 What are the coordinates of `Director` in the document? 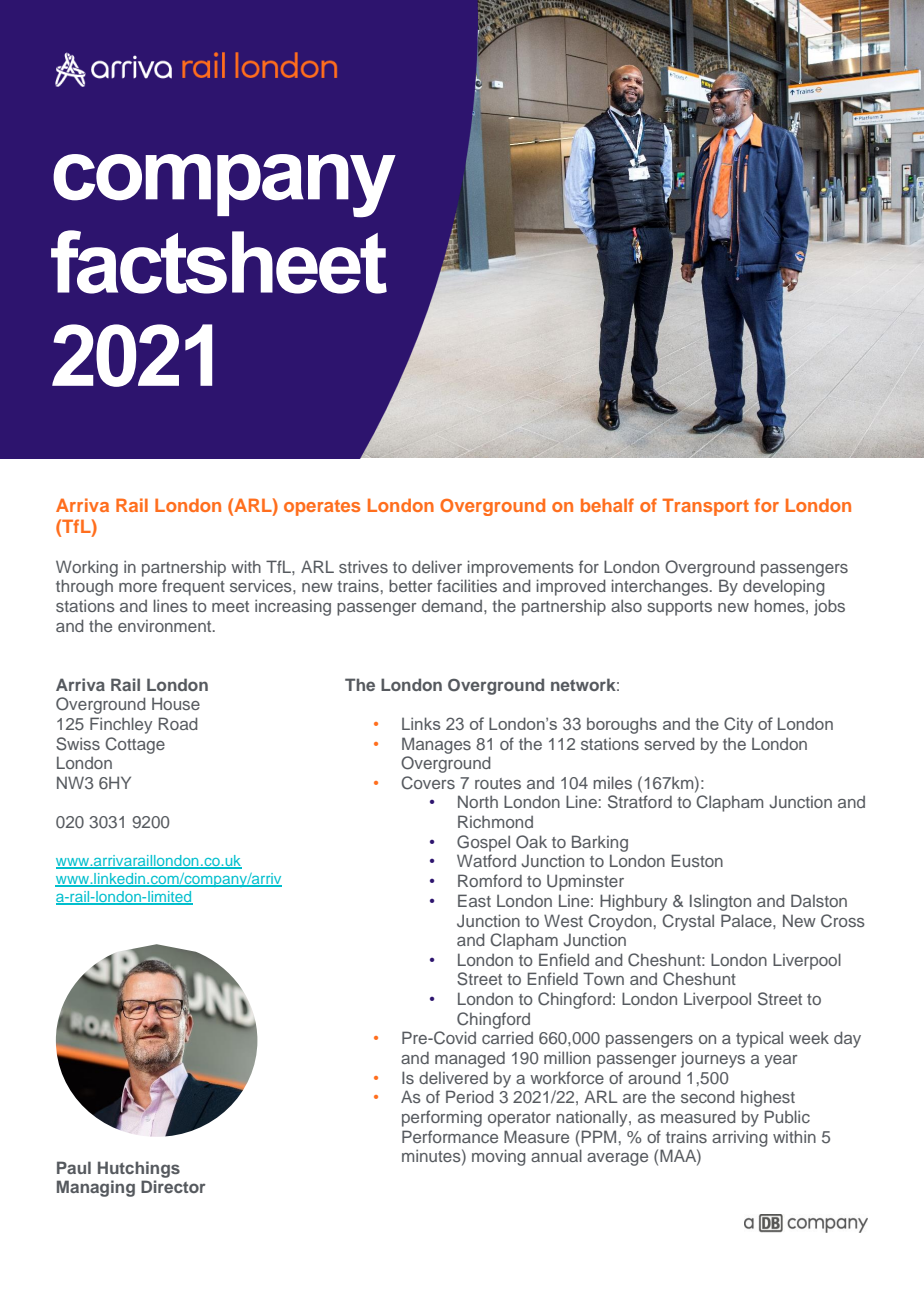 It's located at (173, 1186).
